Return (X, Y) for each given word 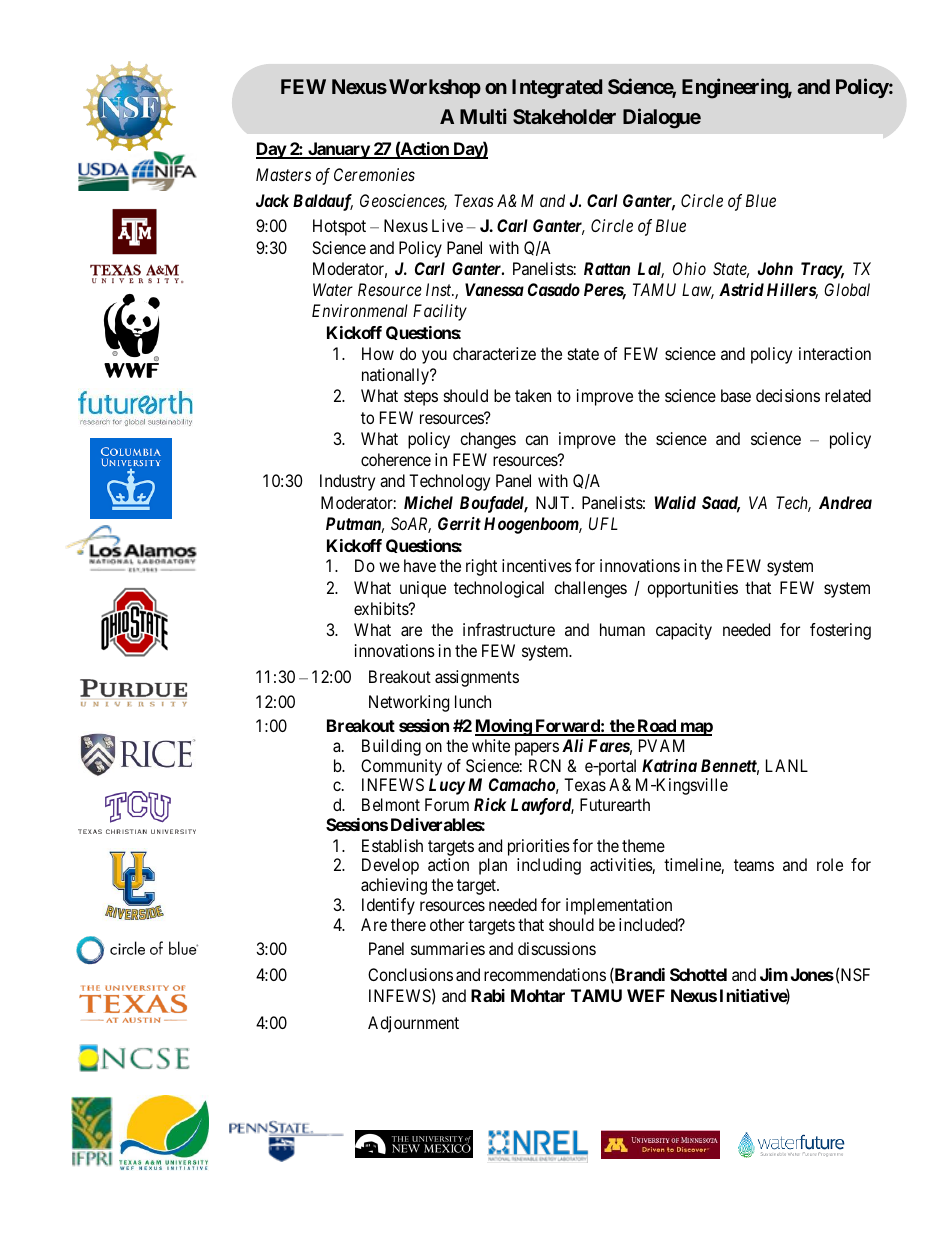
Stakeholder (564, 116)
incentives (537, 565)
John (775, 268)
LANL (787, 765)
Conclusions (410, 974)
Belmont (391, 804)
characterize (494, 353)
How (378, 353)
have (420, 565)
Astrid (741, 289)
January (338, 150)
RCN (545, 765)
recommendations (545, 974)
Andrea (845, 502)
